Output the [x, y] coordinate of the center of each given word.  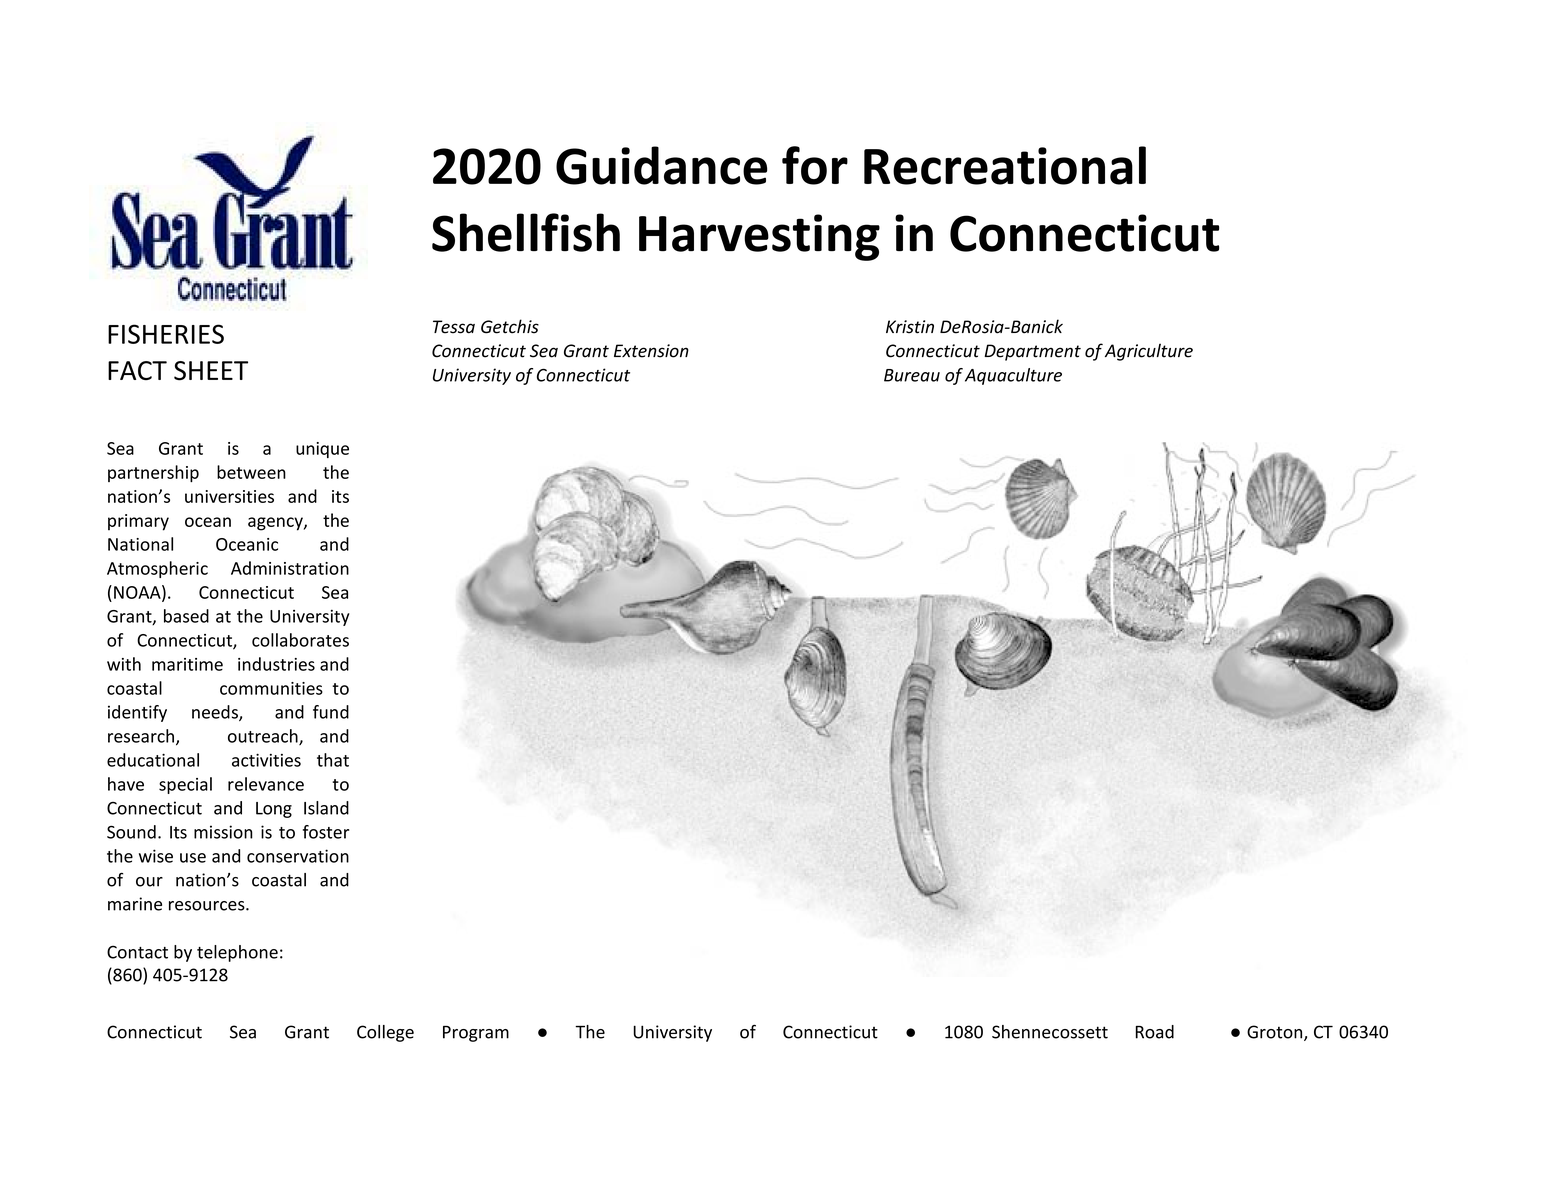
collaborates [300, 640]
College [385, 1033]
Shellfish [526, 232]
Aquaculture [1013, 376]
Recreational [1005, 165]
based [186, 616]
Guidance [661, 165]
